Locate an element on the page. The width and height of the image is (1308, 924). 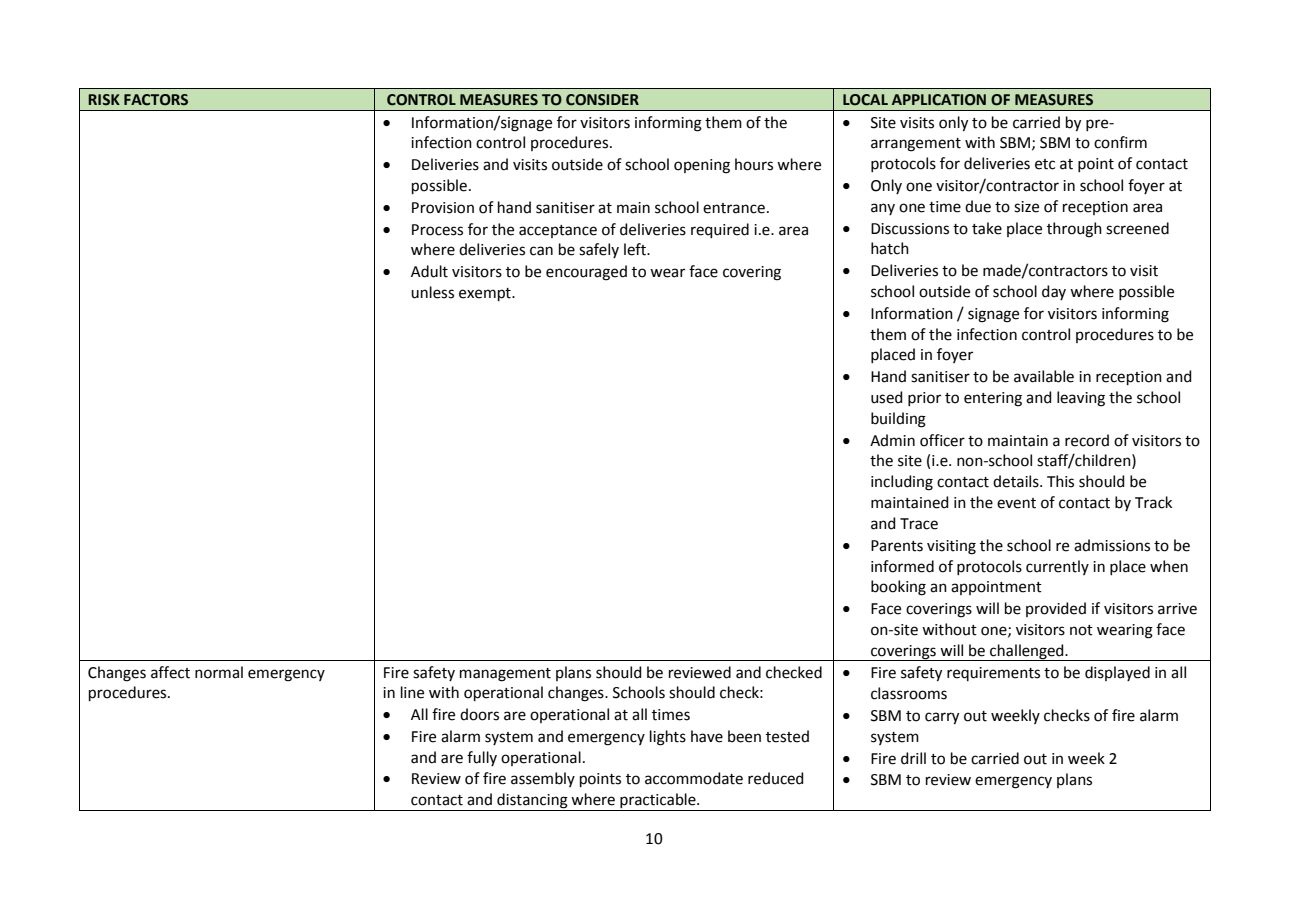
accommodate is located at coordinates (694, 778).
